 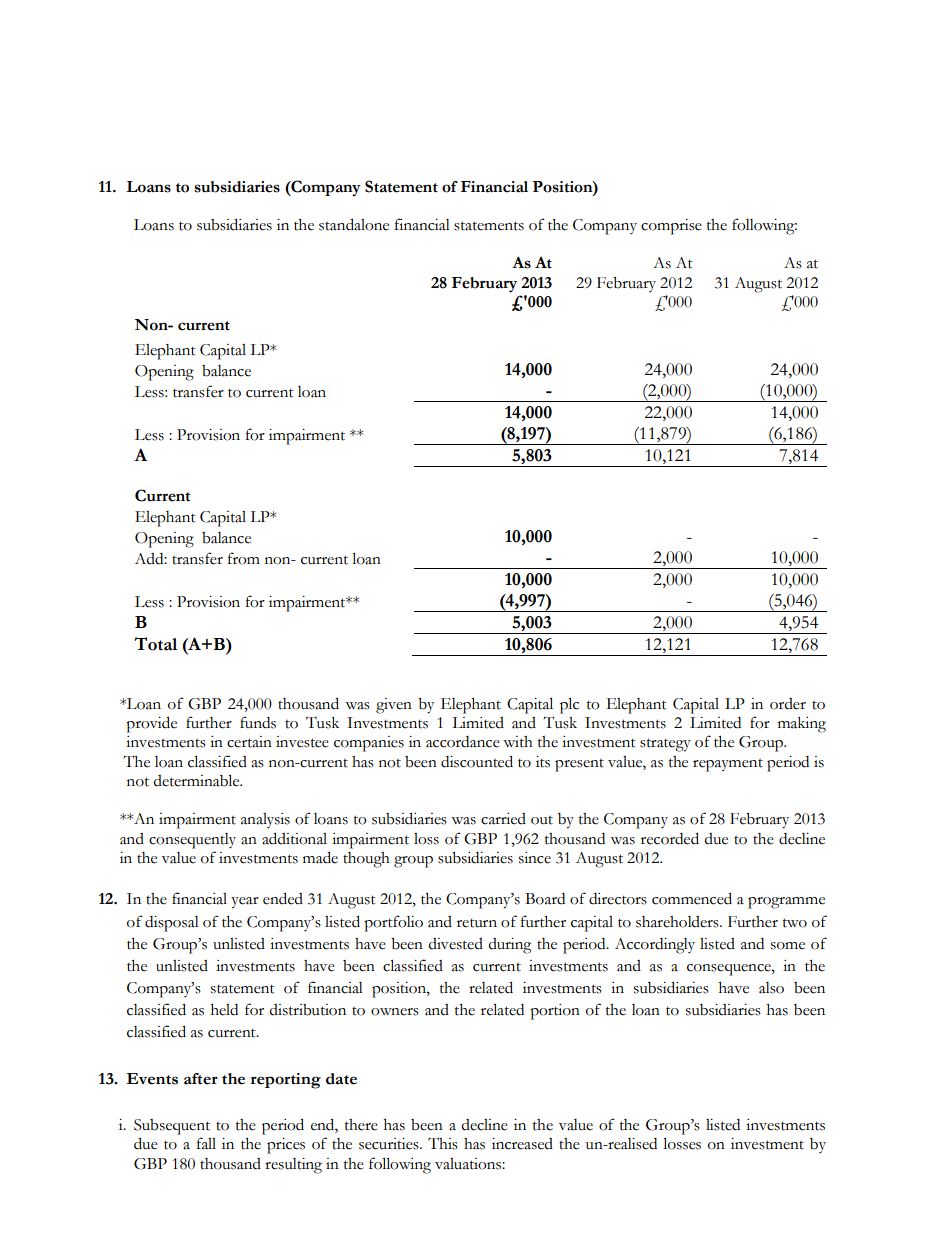 I want to click on standalone, so click(x=354, y=224).
